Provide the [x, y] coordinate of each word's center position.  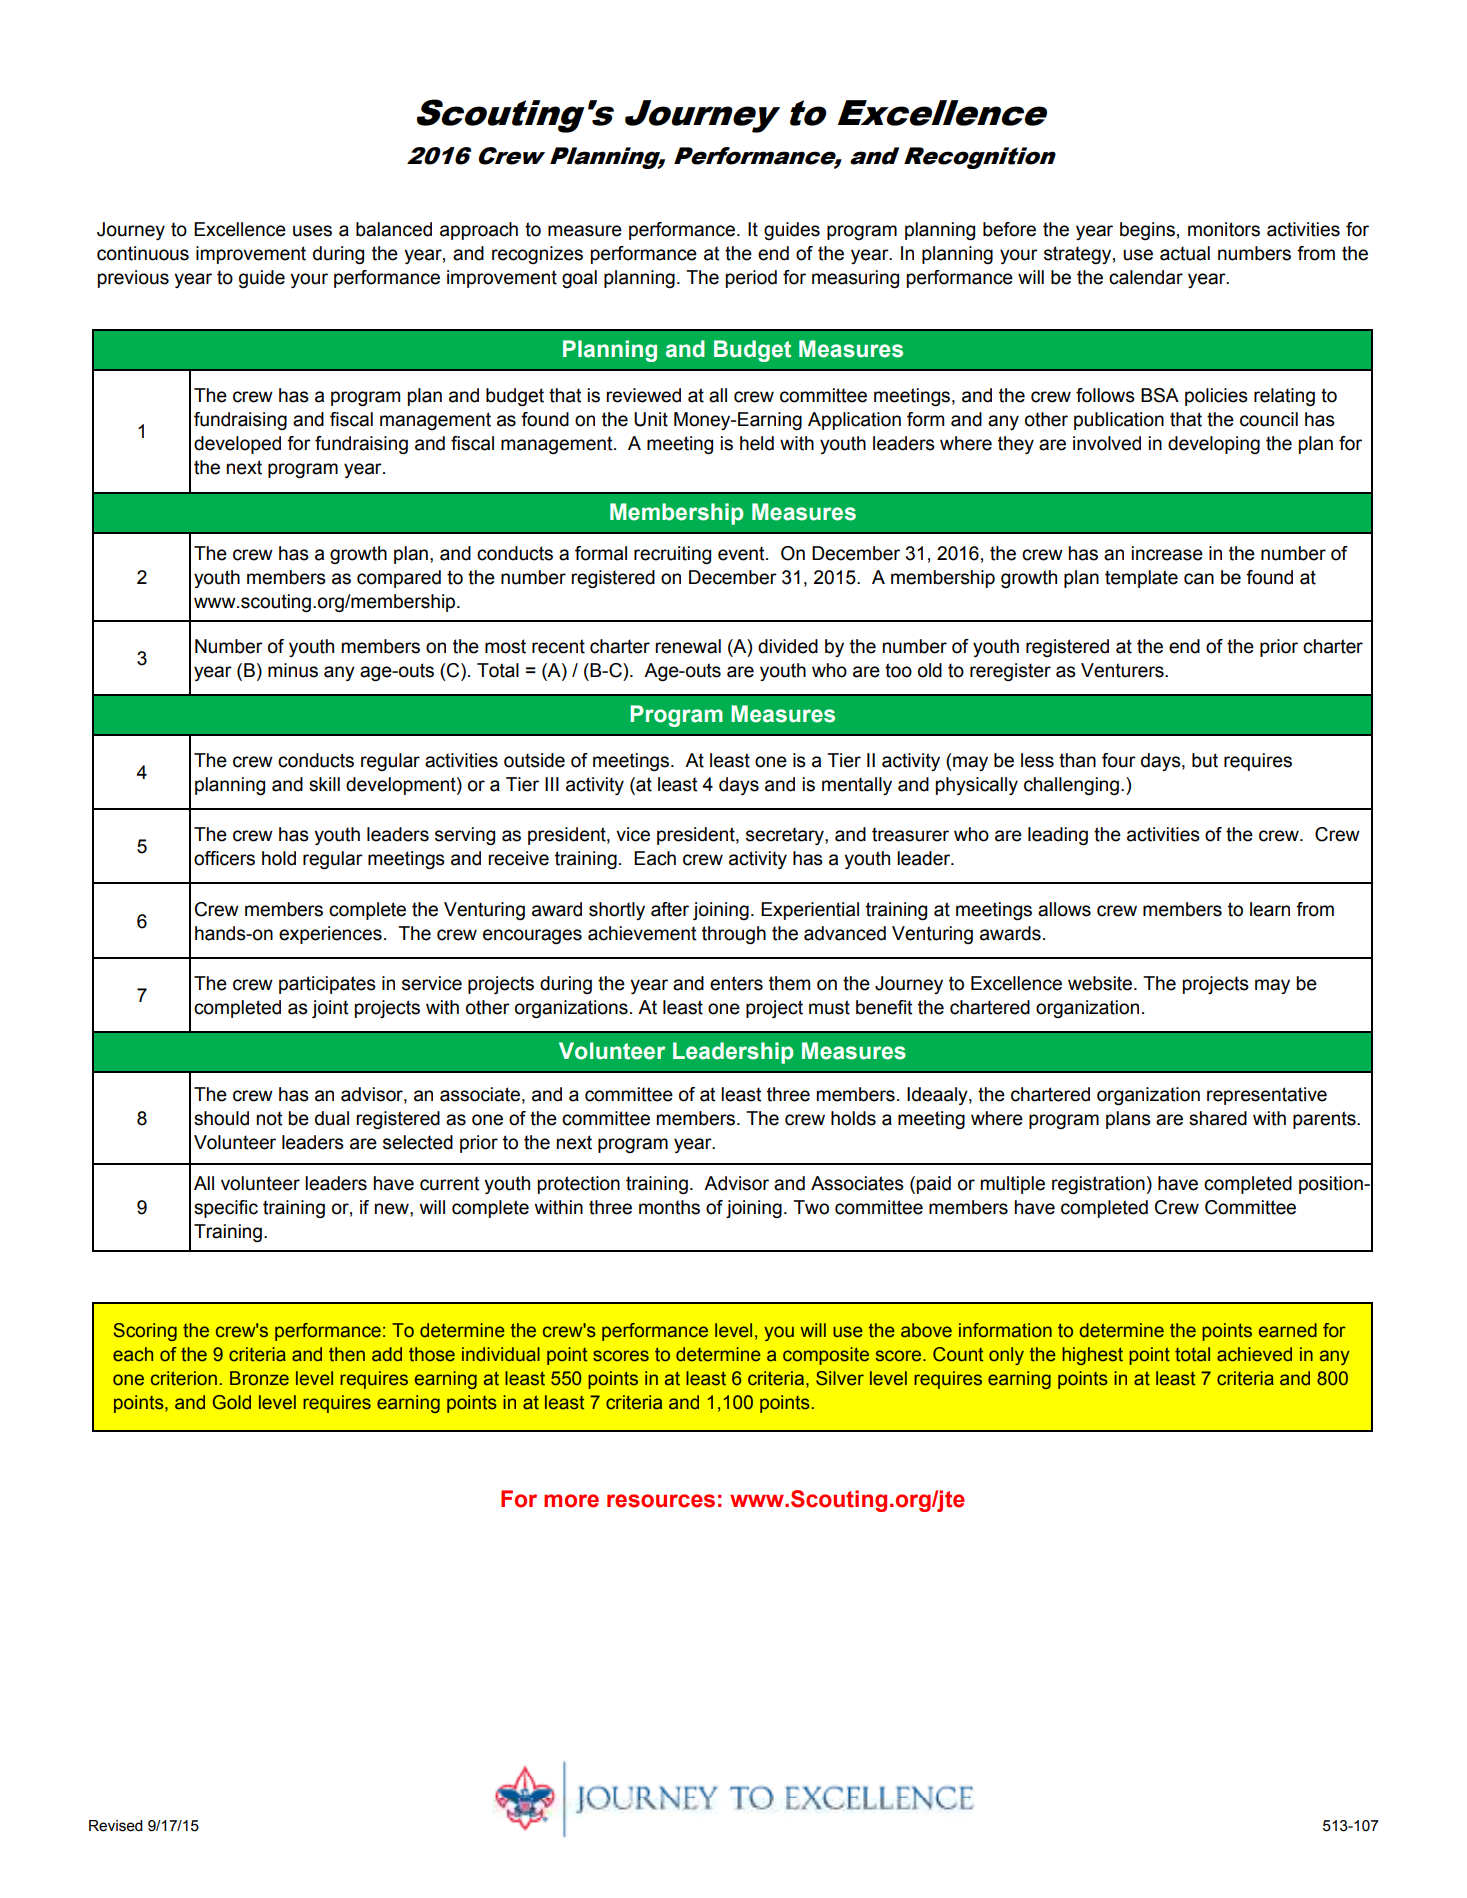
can [1199, 579]
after [670, 909]
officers [224, 858]
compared [399, 579]
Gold [232, 1402]
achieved [1254, 1354]
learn [1270, 909]
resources [661, 1501]
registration [1098, 1185]
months [669, 1207]
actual [1185, 253]
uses [312, 231]
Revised [116, 1826]
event [742, 553]
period [751, 279]
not [270, 1118]
